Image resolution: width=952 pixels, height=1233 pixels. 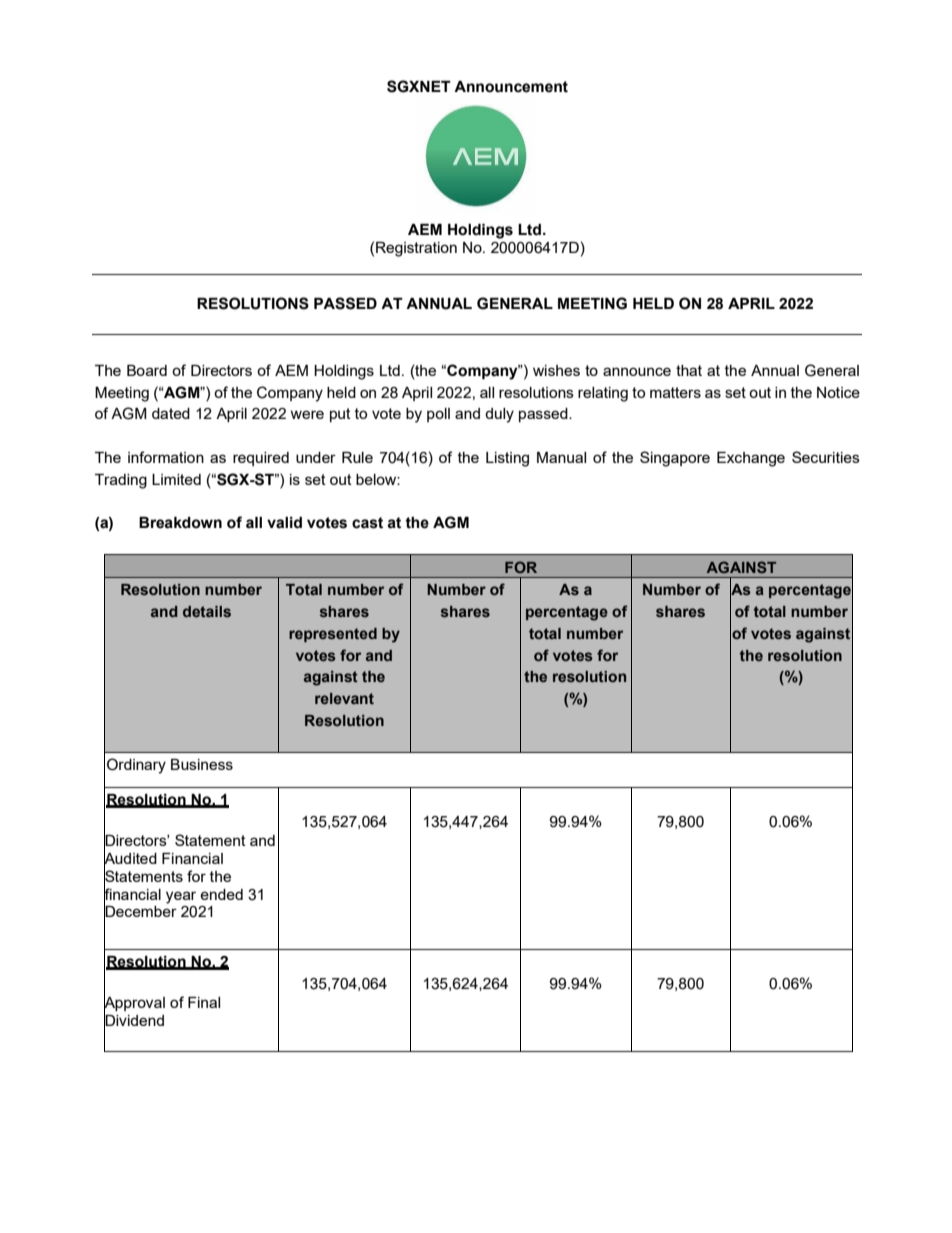 What do you see at coordinates (367, 523) in the document?
I see `cast` at bounding box center [367, 523].
